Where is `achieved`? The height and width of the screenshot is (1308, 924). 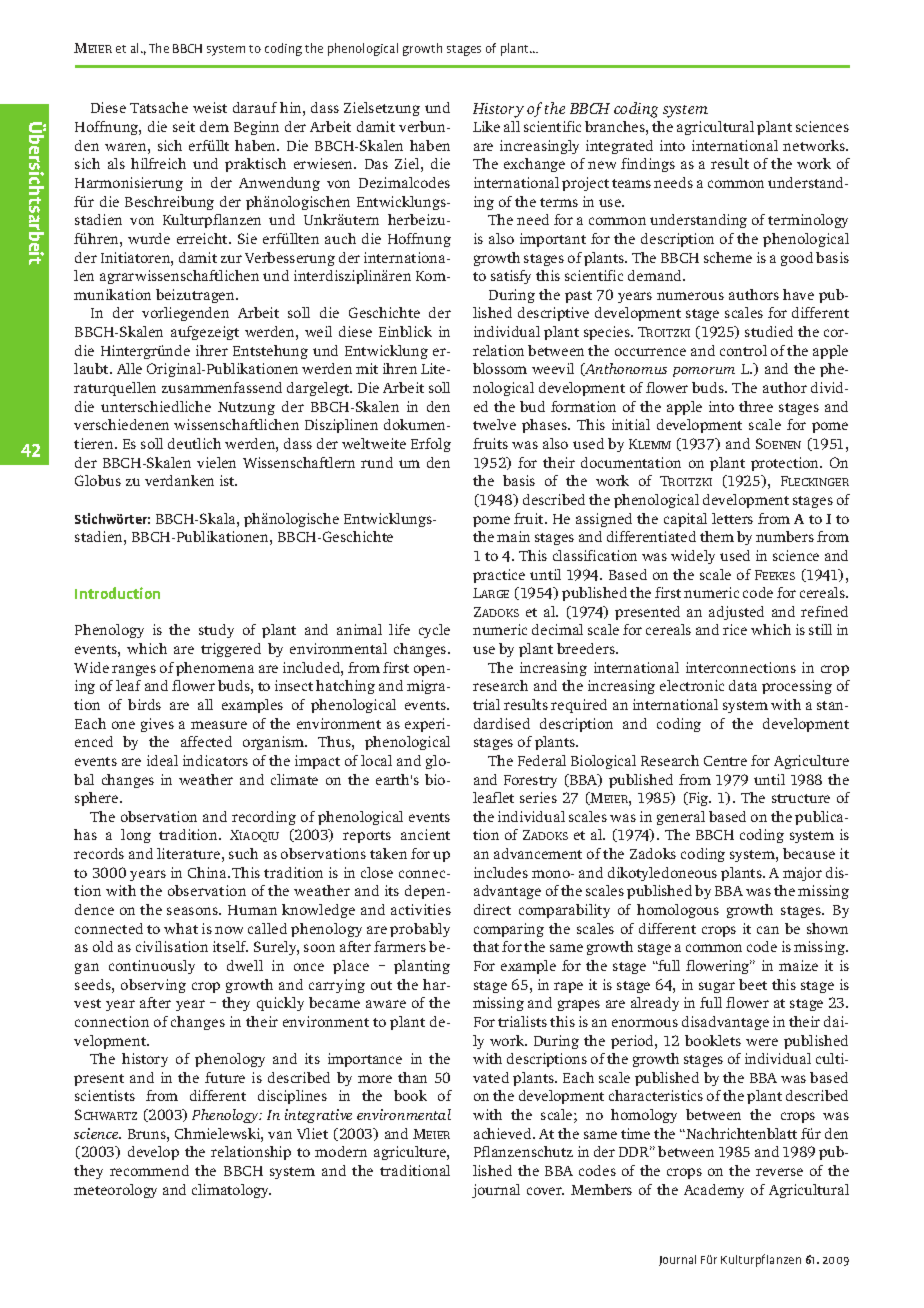
achieved is located at coordinates (504, 1133).
